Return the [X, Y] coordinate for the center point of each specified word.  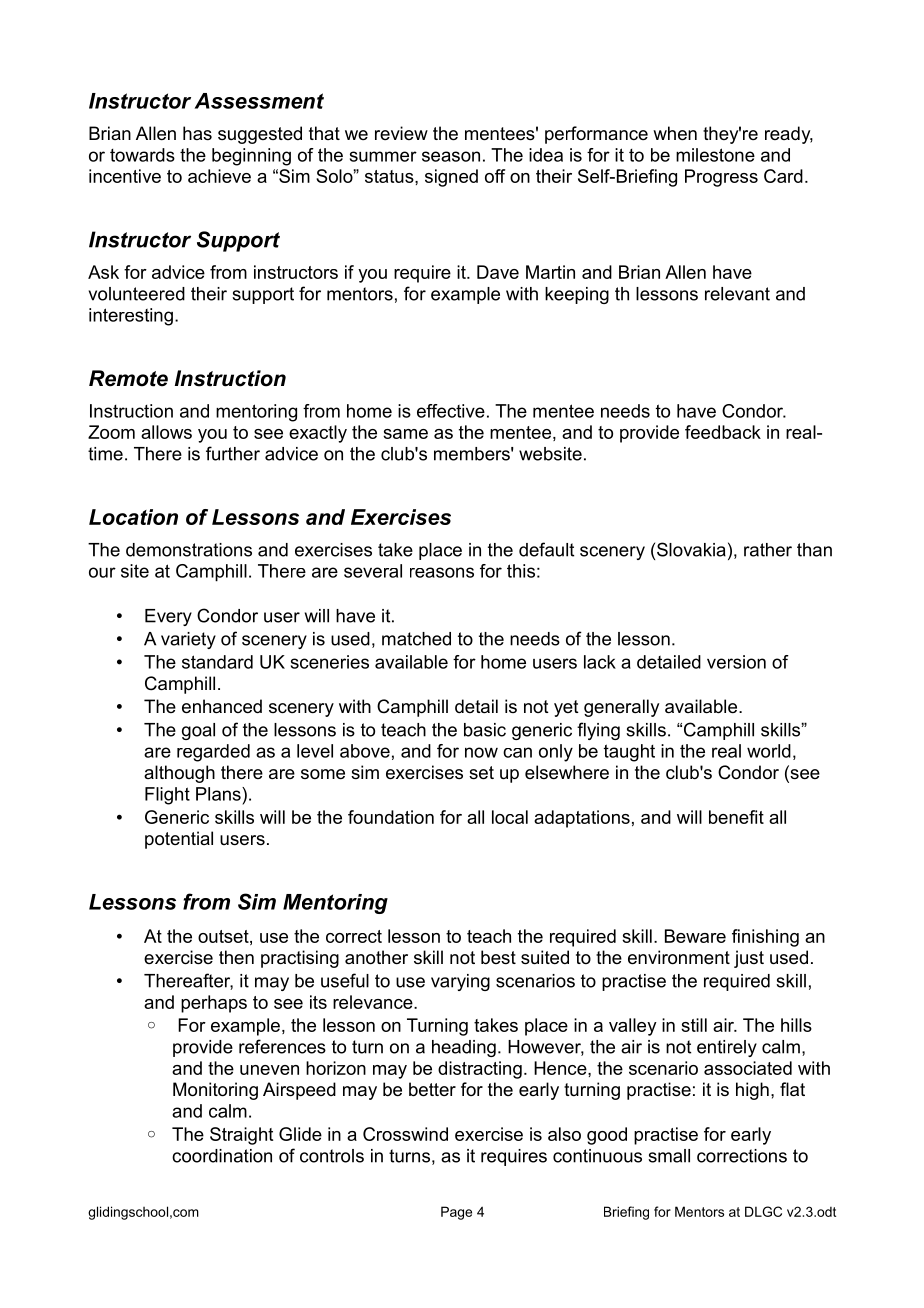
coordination [222, 1156]
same [405, 434]
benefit [736, 817]
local [510, 817]
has [197, 133]
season [451, 156]
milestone [715, 155]
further [233, 453]
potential [179, 840]
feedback [723, 432]
